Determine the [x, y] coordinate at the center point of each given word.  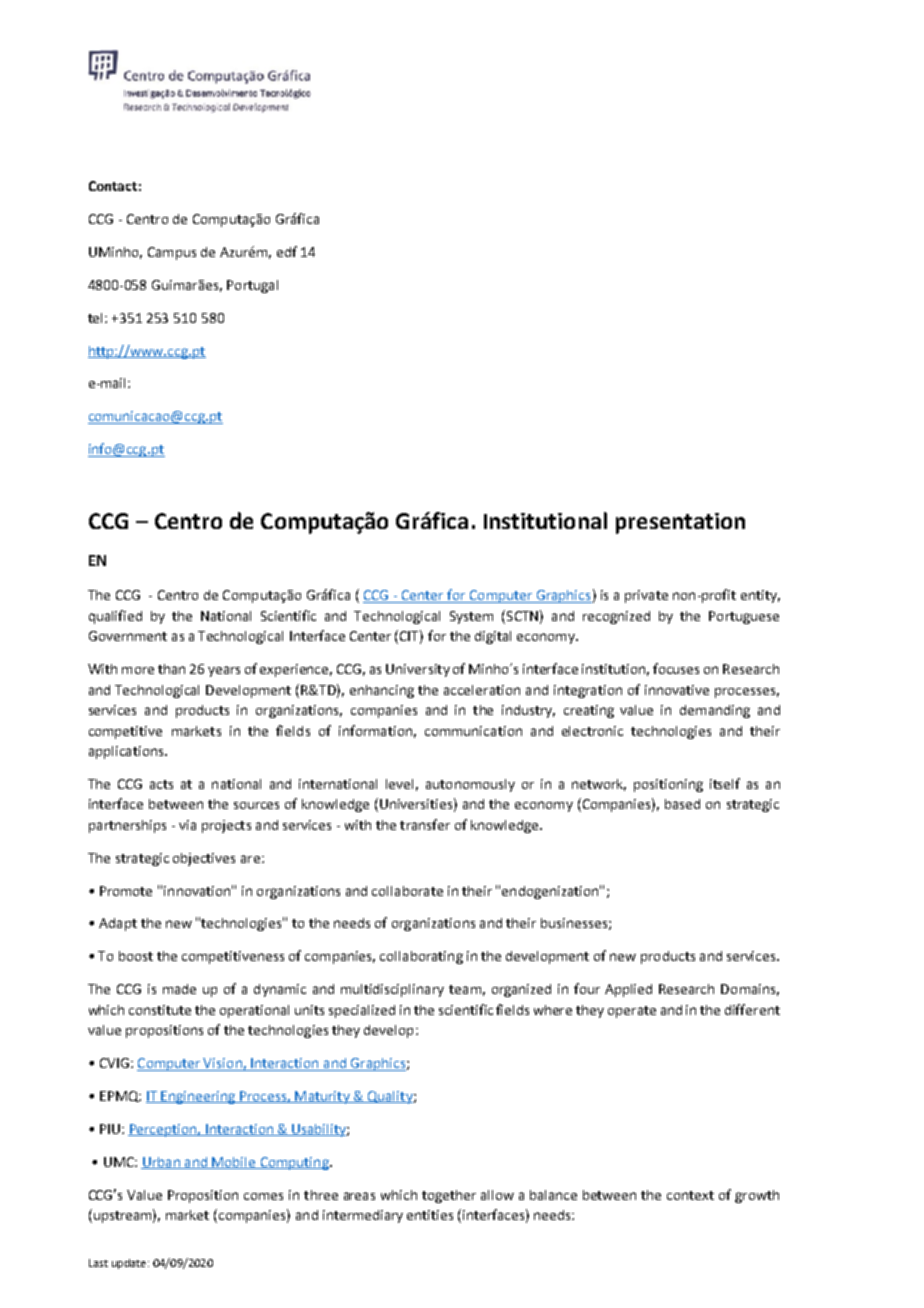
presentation [680, 523]
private [646, 596]
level [399, 784]
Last [98, 1263]
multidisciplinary [392, 990]
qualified [115, 617]
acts [161, 784]
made [179, 989]
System [471, 617]
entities [430, 1215]
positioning [668, 785]
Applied [628, 990]
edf [287, 251]
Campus [172, 253]
